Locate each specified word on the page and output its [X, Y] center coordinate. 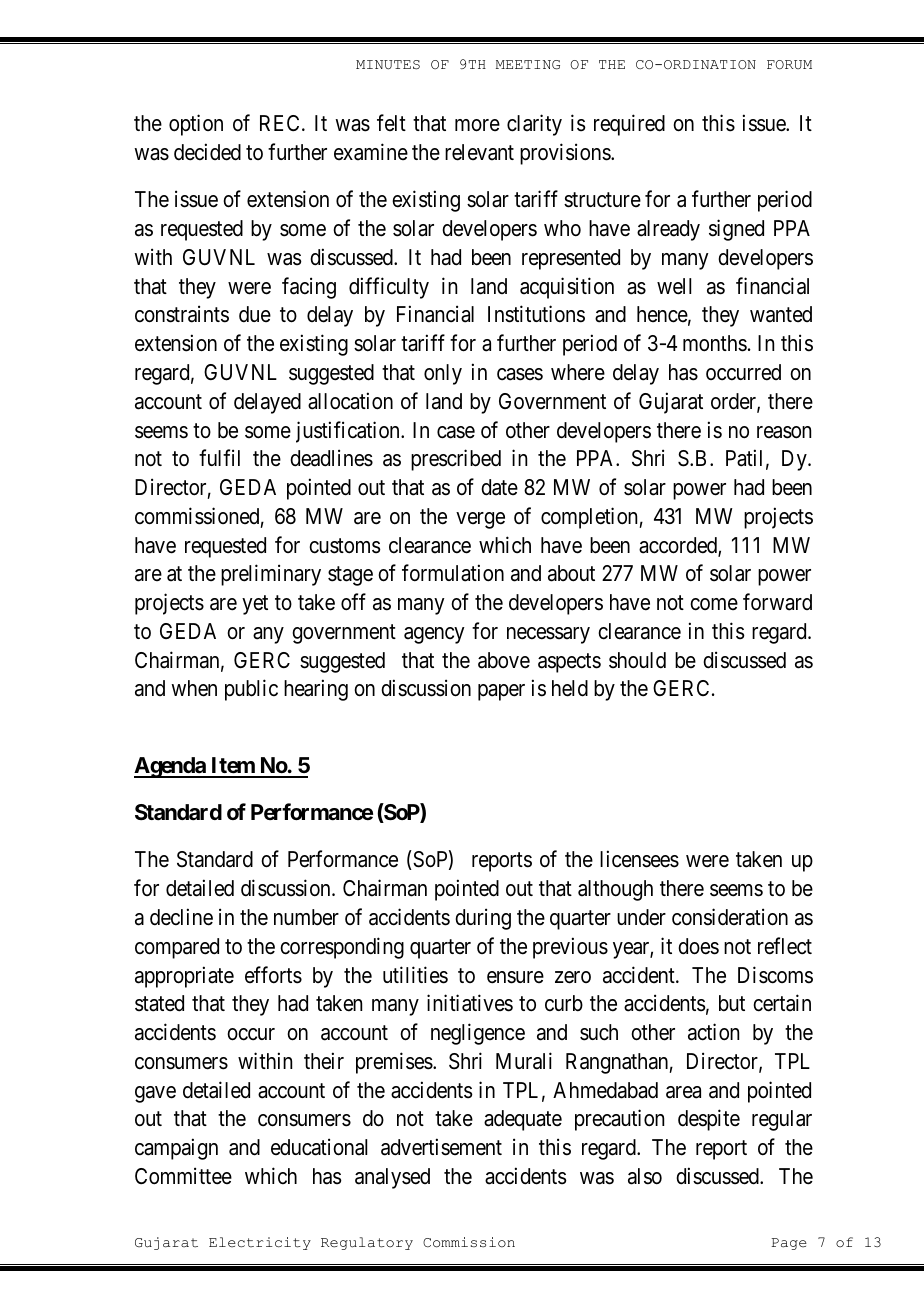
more [477, 125]
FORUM [789, 65]
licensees [639, 859]
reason [784, 432]
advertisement [441, 1147]
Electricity [260, 1243]
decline [181, 917]
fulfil [219, 457]
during [483, 919]
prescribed [456, 460]
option [196, 125]
